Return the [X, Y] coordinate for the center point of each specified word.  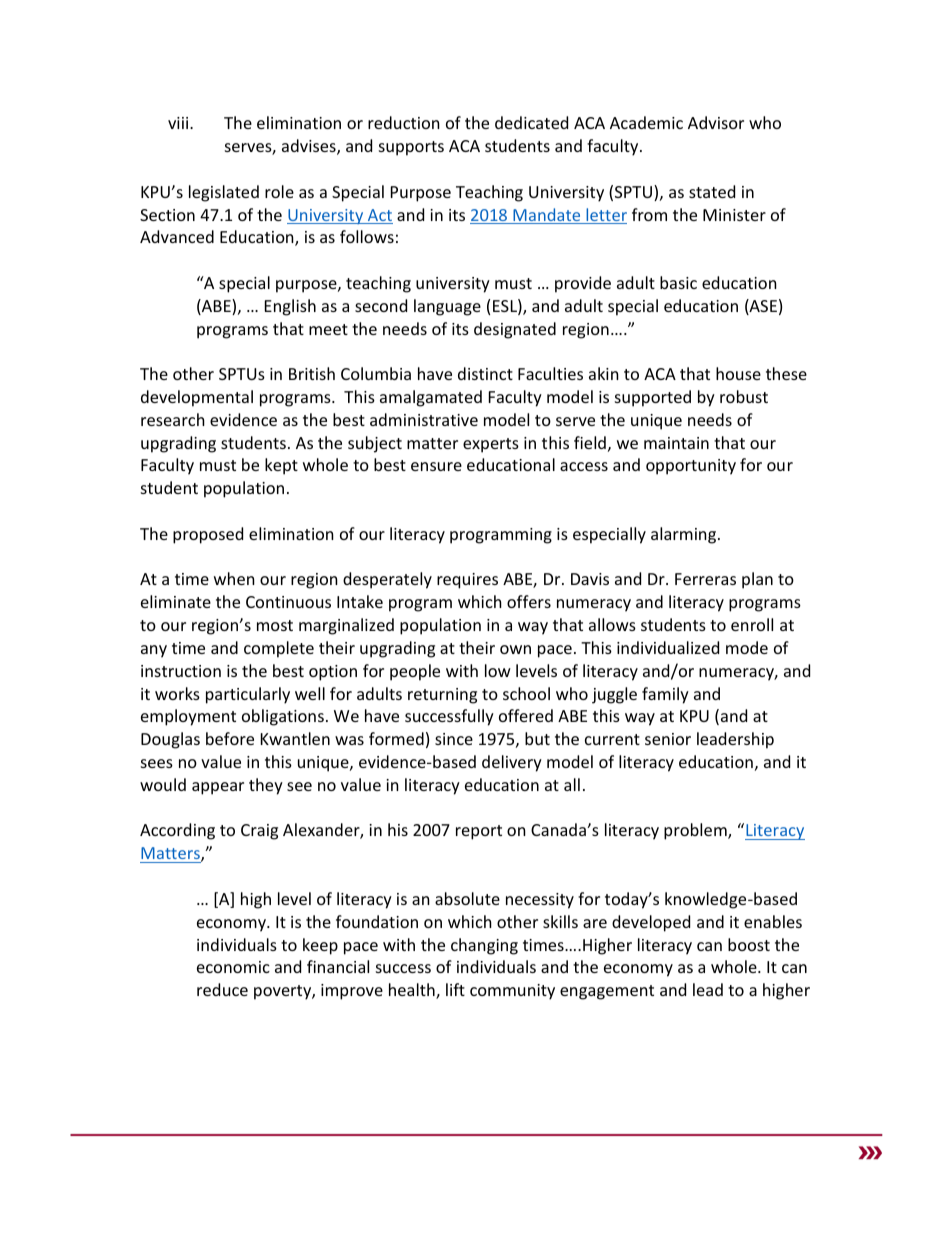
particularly [248, 695]
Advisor [716, 122]
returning [442, 696]
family [665, 695]
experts [491, 445]
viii [179, 123]
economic [233, 967]
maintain [676, 443]
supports [411, 148]
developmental [197, 398]
